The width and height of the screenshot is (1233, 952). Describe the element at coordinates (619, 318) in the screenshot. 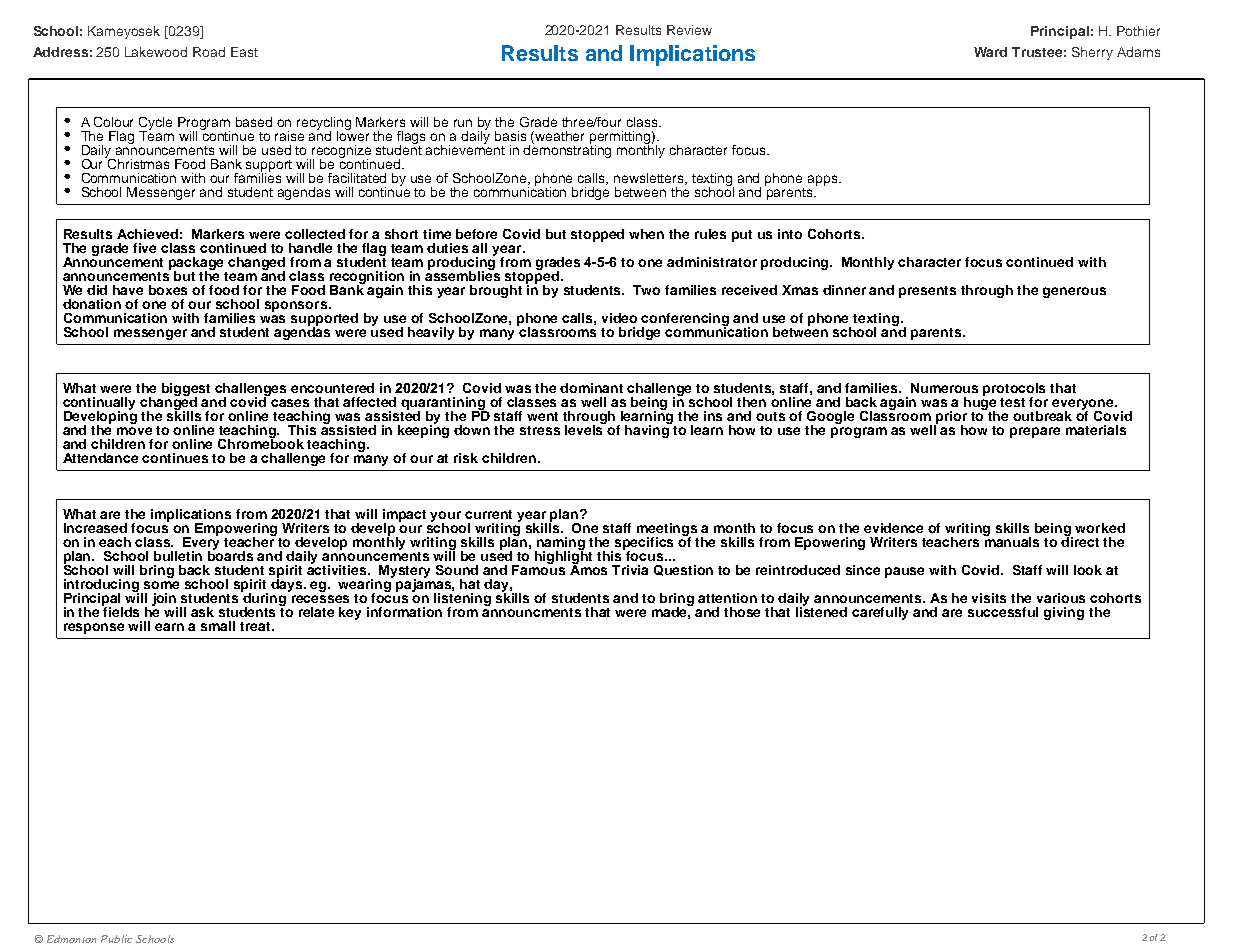

I see `video` at that location.
